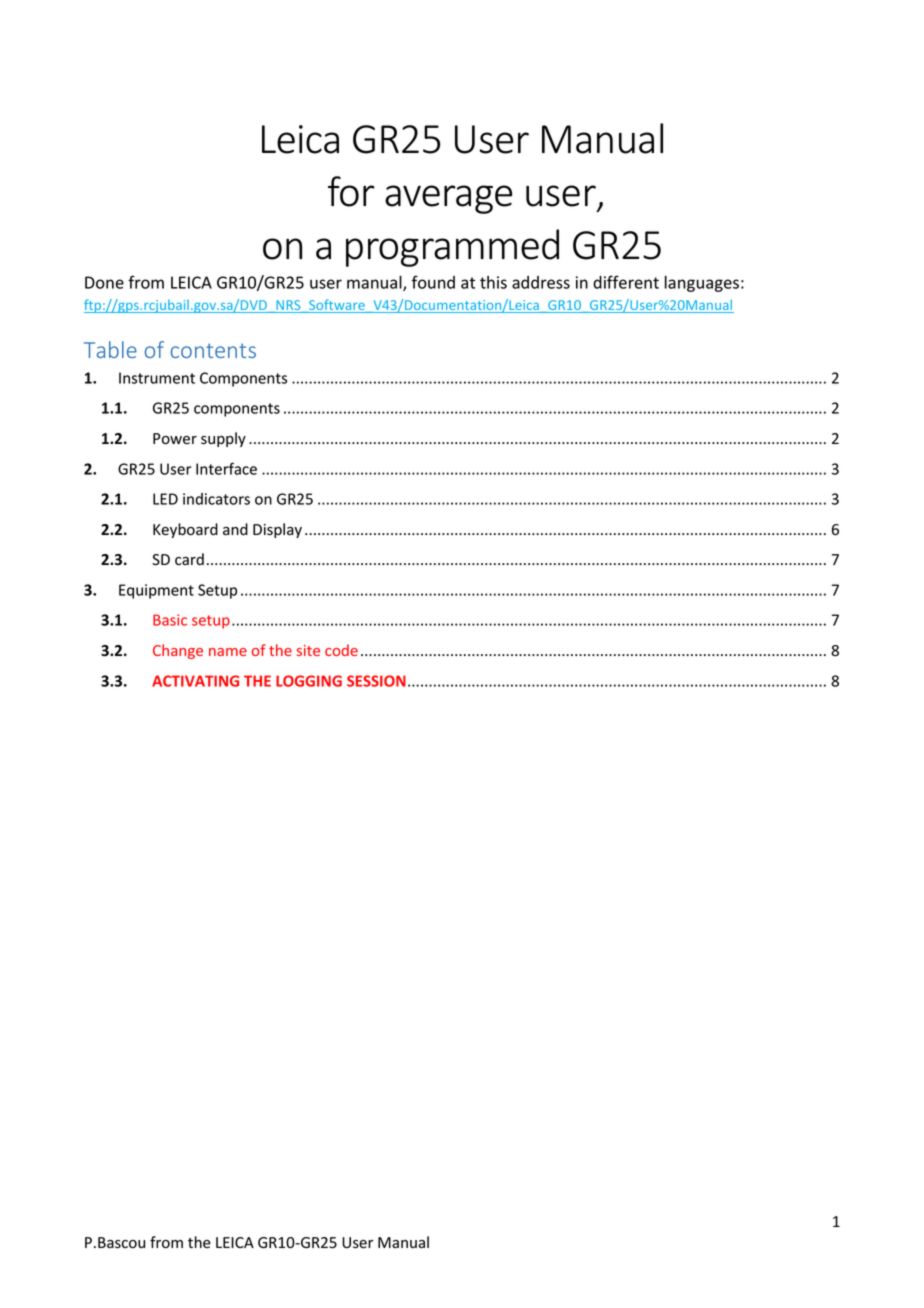 The image size is (924, 1308). What do you see at coordinates (223, 439) in the screenshot?
I see `supply` at bounding box center [223, 439].
